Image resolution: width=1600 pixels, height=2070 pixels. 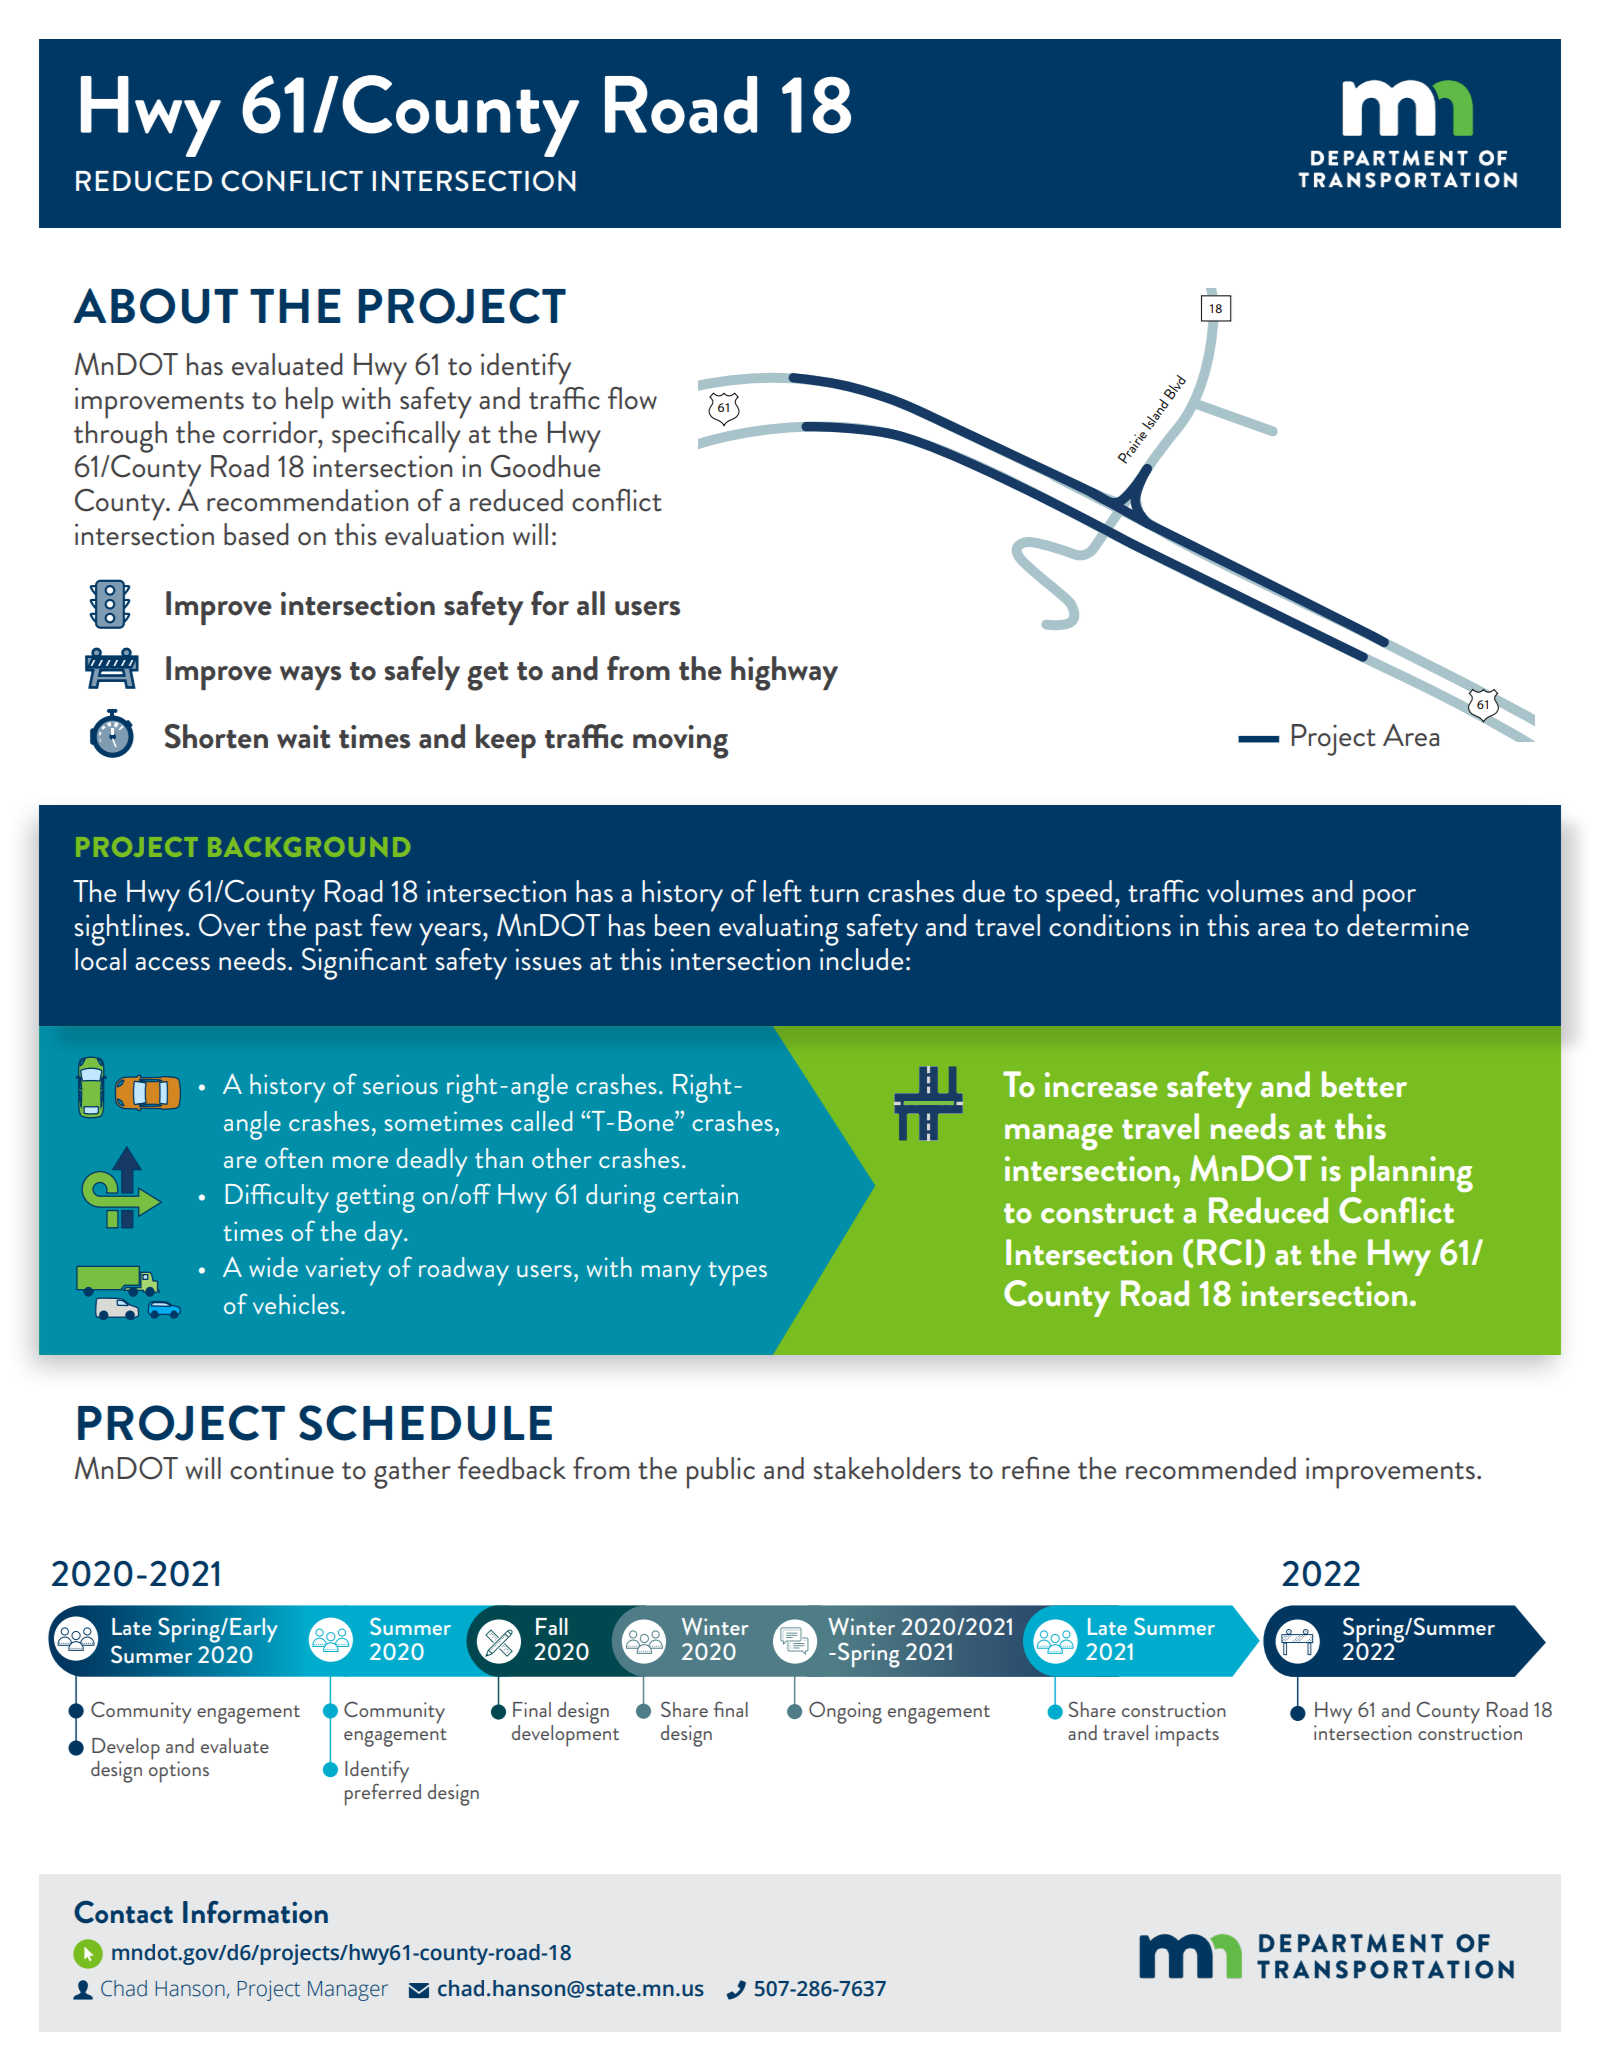 What do you see at coordinates (1255, 891) in the page?
I see `volumes` at bounding box center [1255, 891].
